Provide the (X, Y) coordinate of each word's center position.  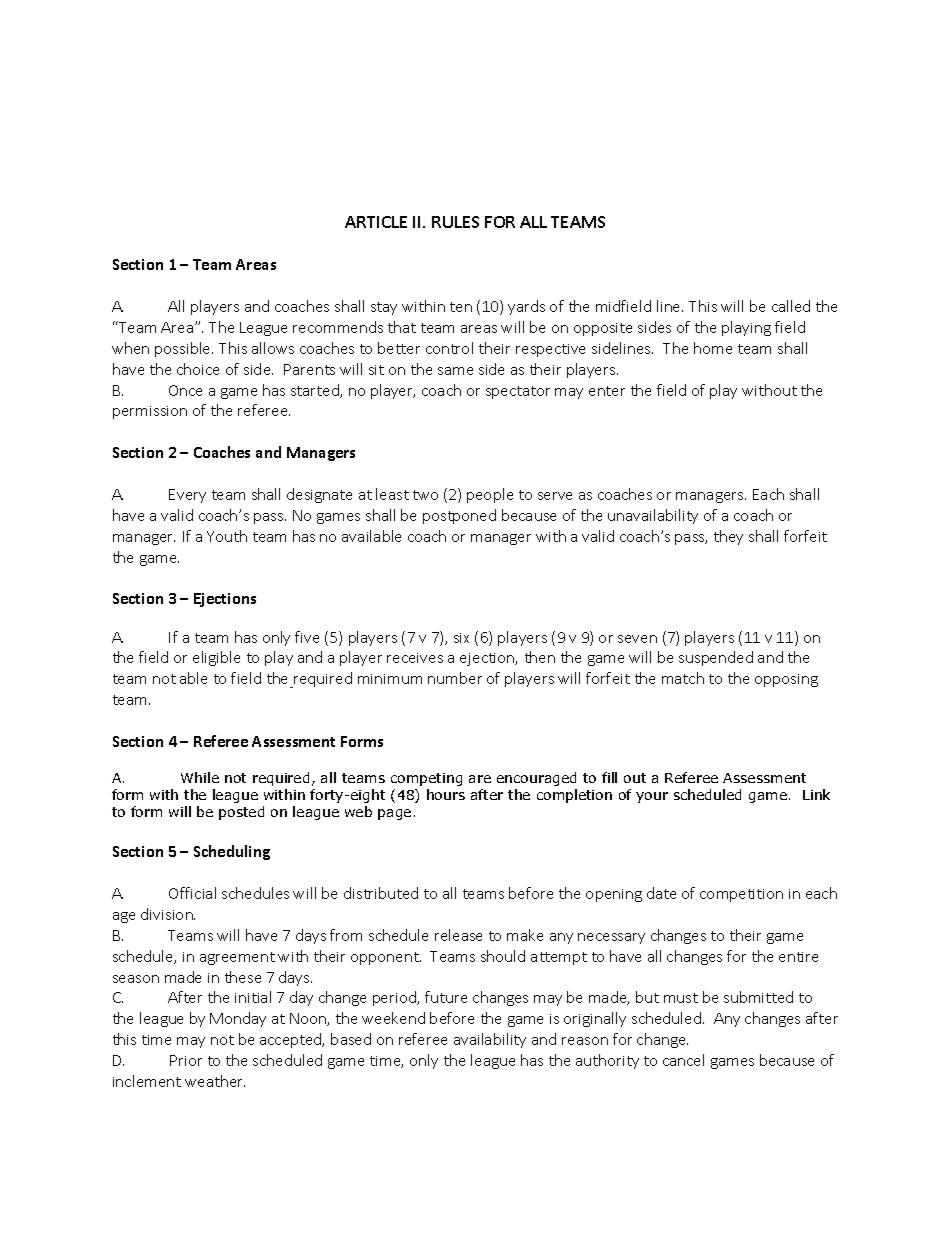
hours (446, 794)
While (200, 777)
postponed (459, 516)
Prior (186, 1060)
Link (816, 794)
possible (184, 349)
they (728, 537)
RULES (455, 222)
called (791, 306)
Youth (227, 536)
